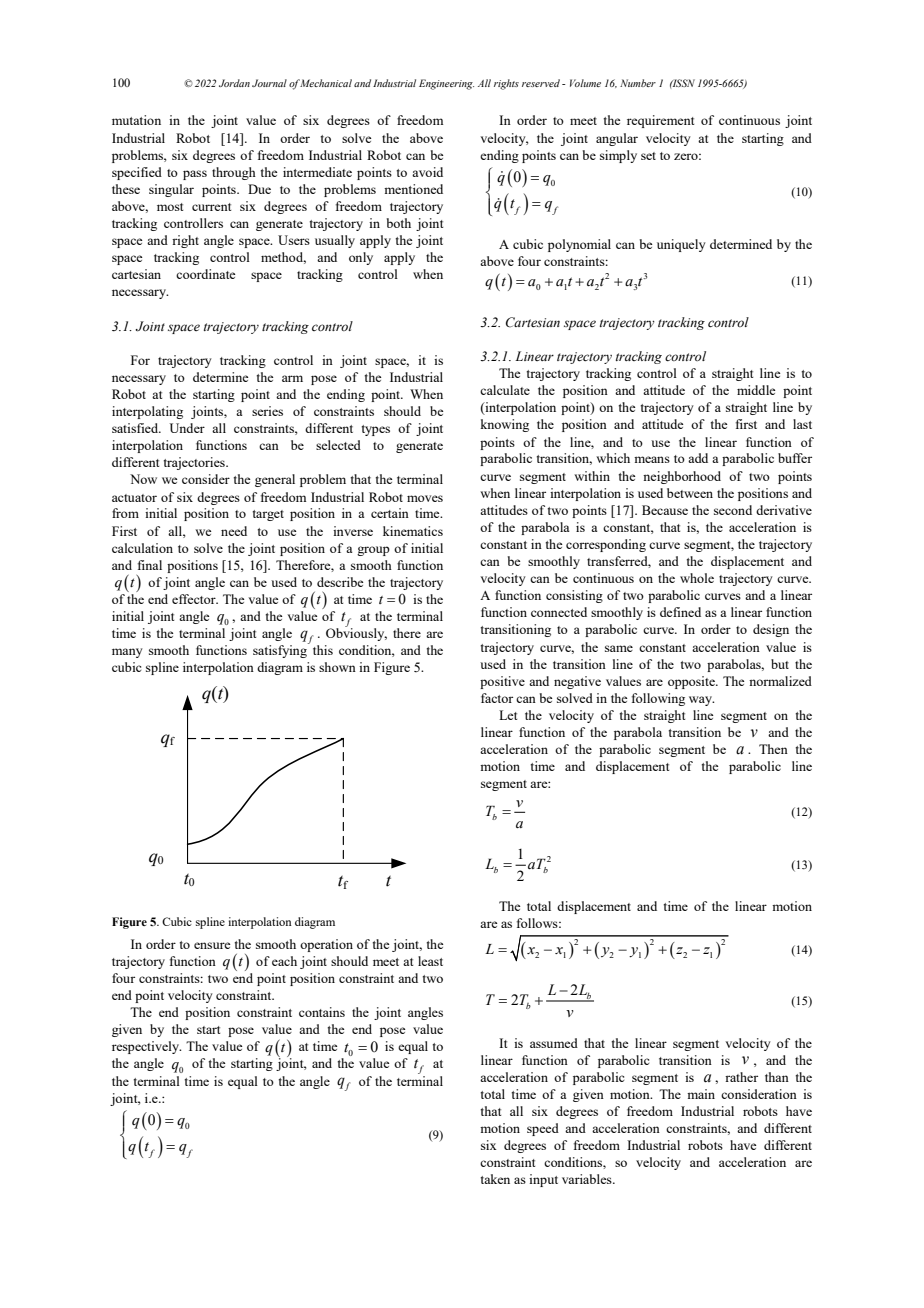 This screenshot has height=1308, width=924. Describe the element at coordinates (504, 425) in the screenshot. I see `knowing` at that location.
